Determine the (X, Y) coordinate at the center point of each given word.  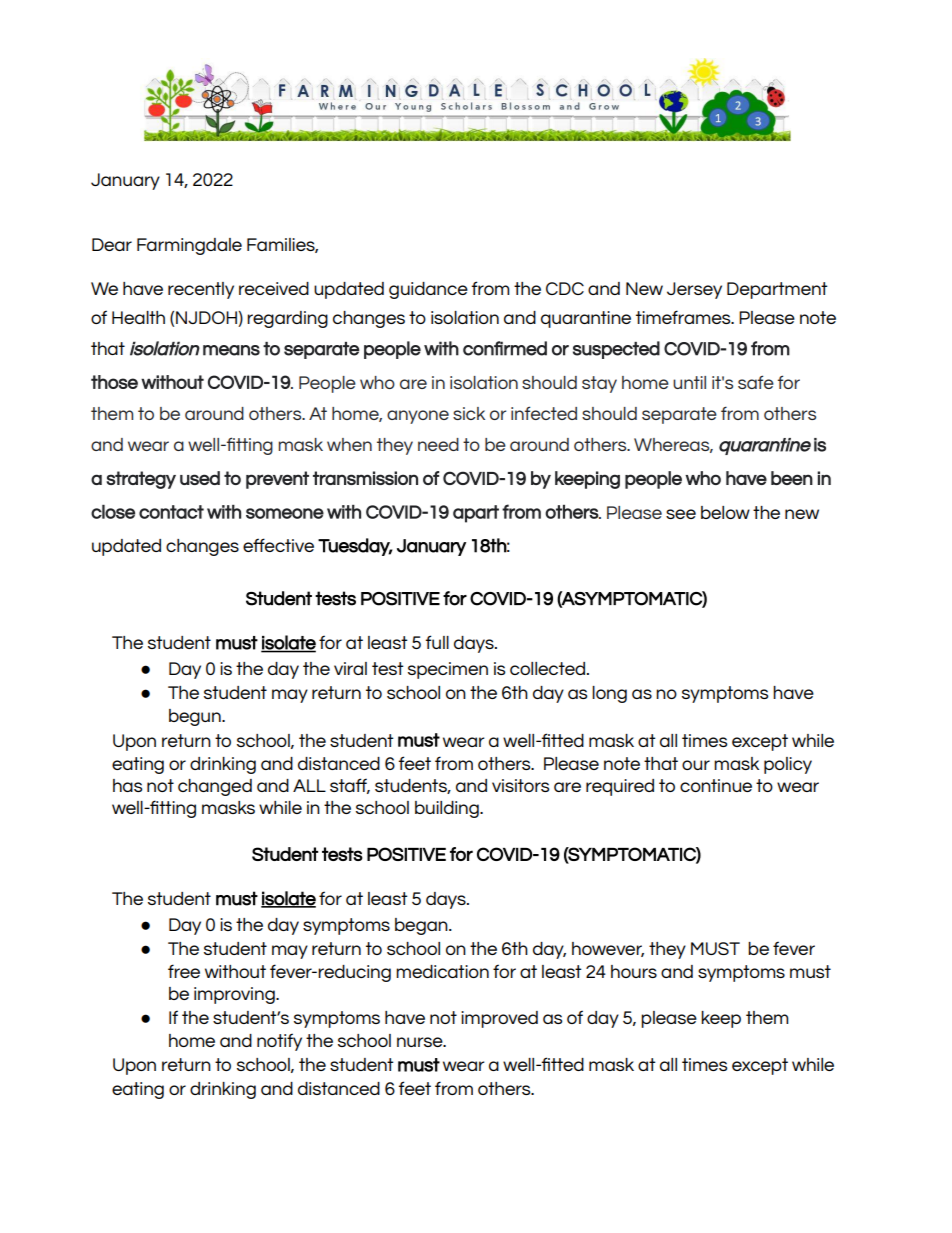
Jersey (694, 290)
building (448, 809)
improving (235, 995)
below (725, 512)
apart (476, 514)
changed (215, 787)
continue (716, 785)
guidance (428, 290)
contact (171, 512)
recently (201, 290)
